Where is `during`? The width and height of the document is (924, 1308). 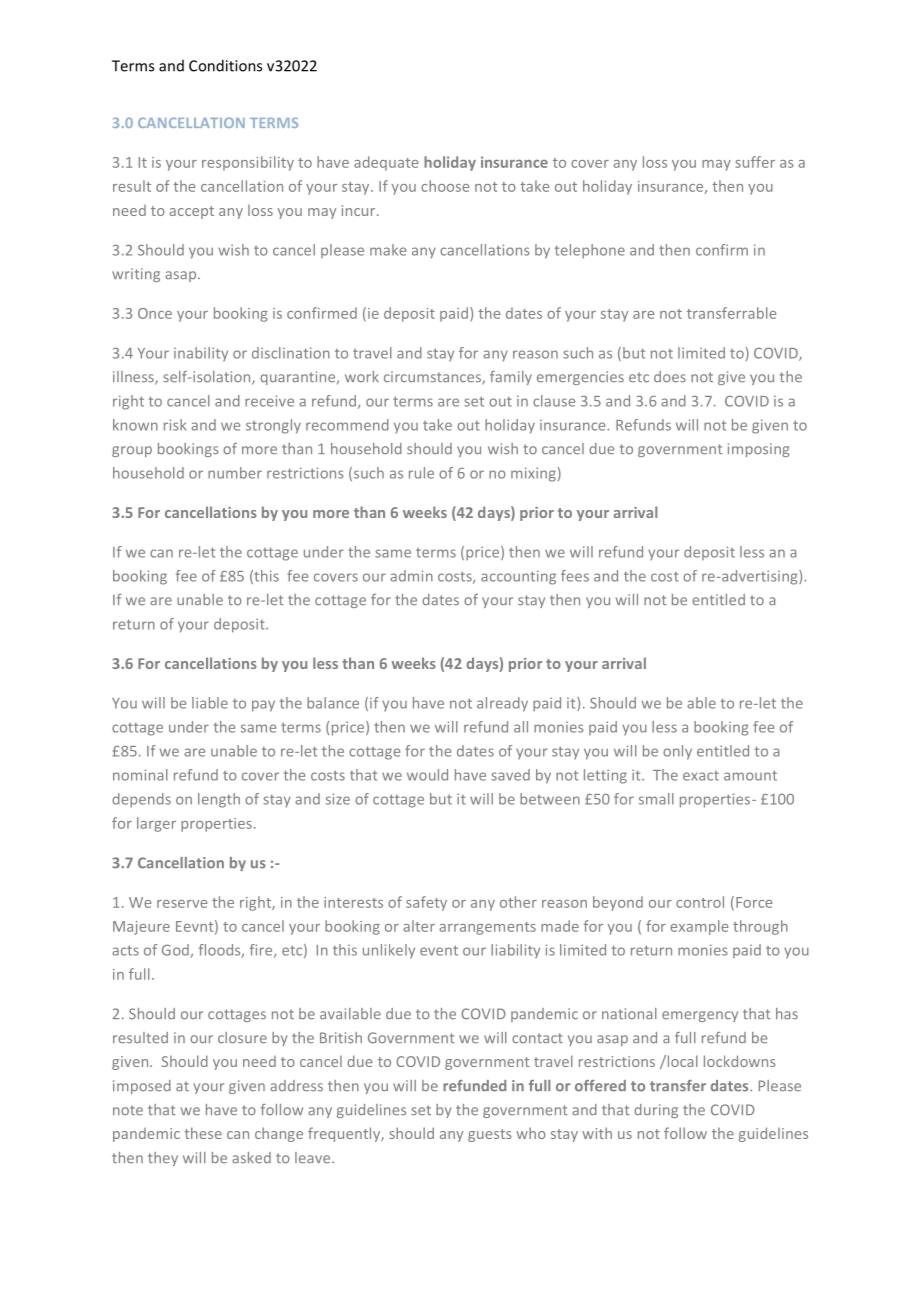
during is located at coordinates (656, 1111).
